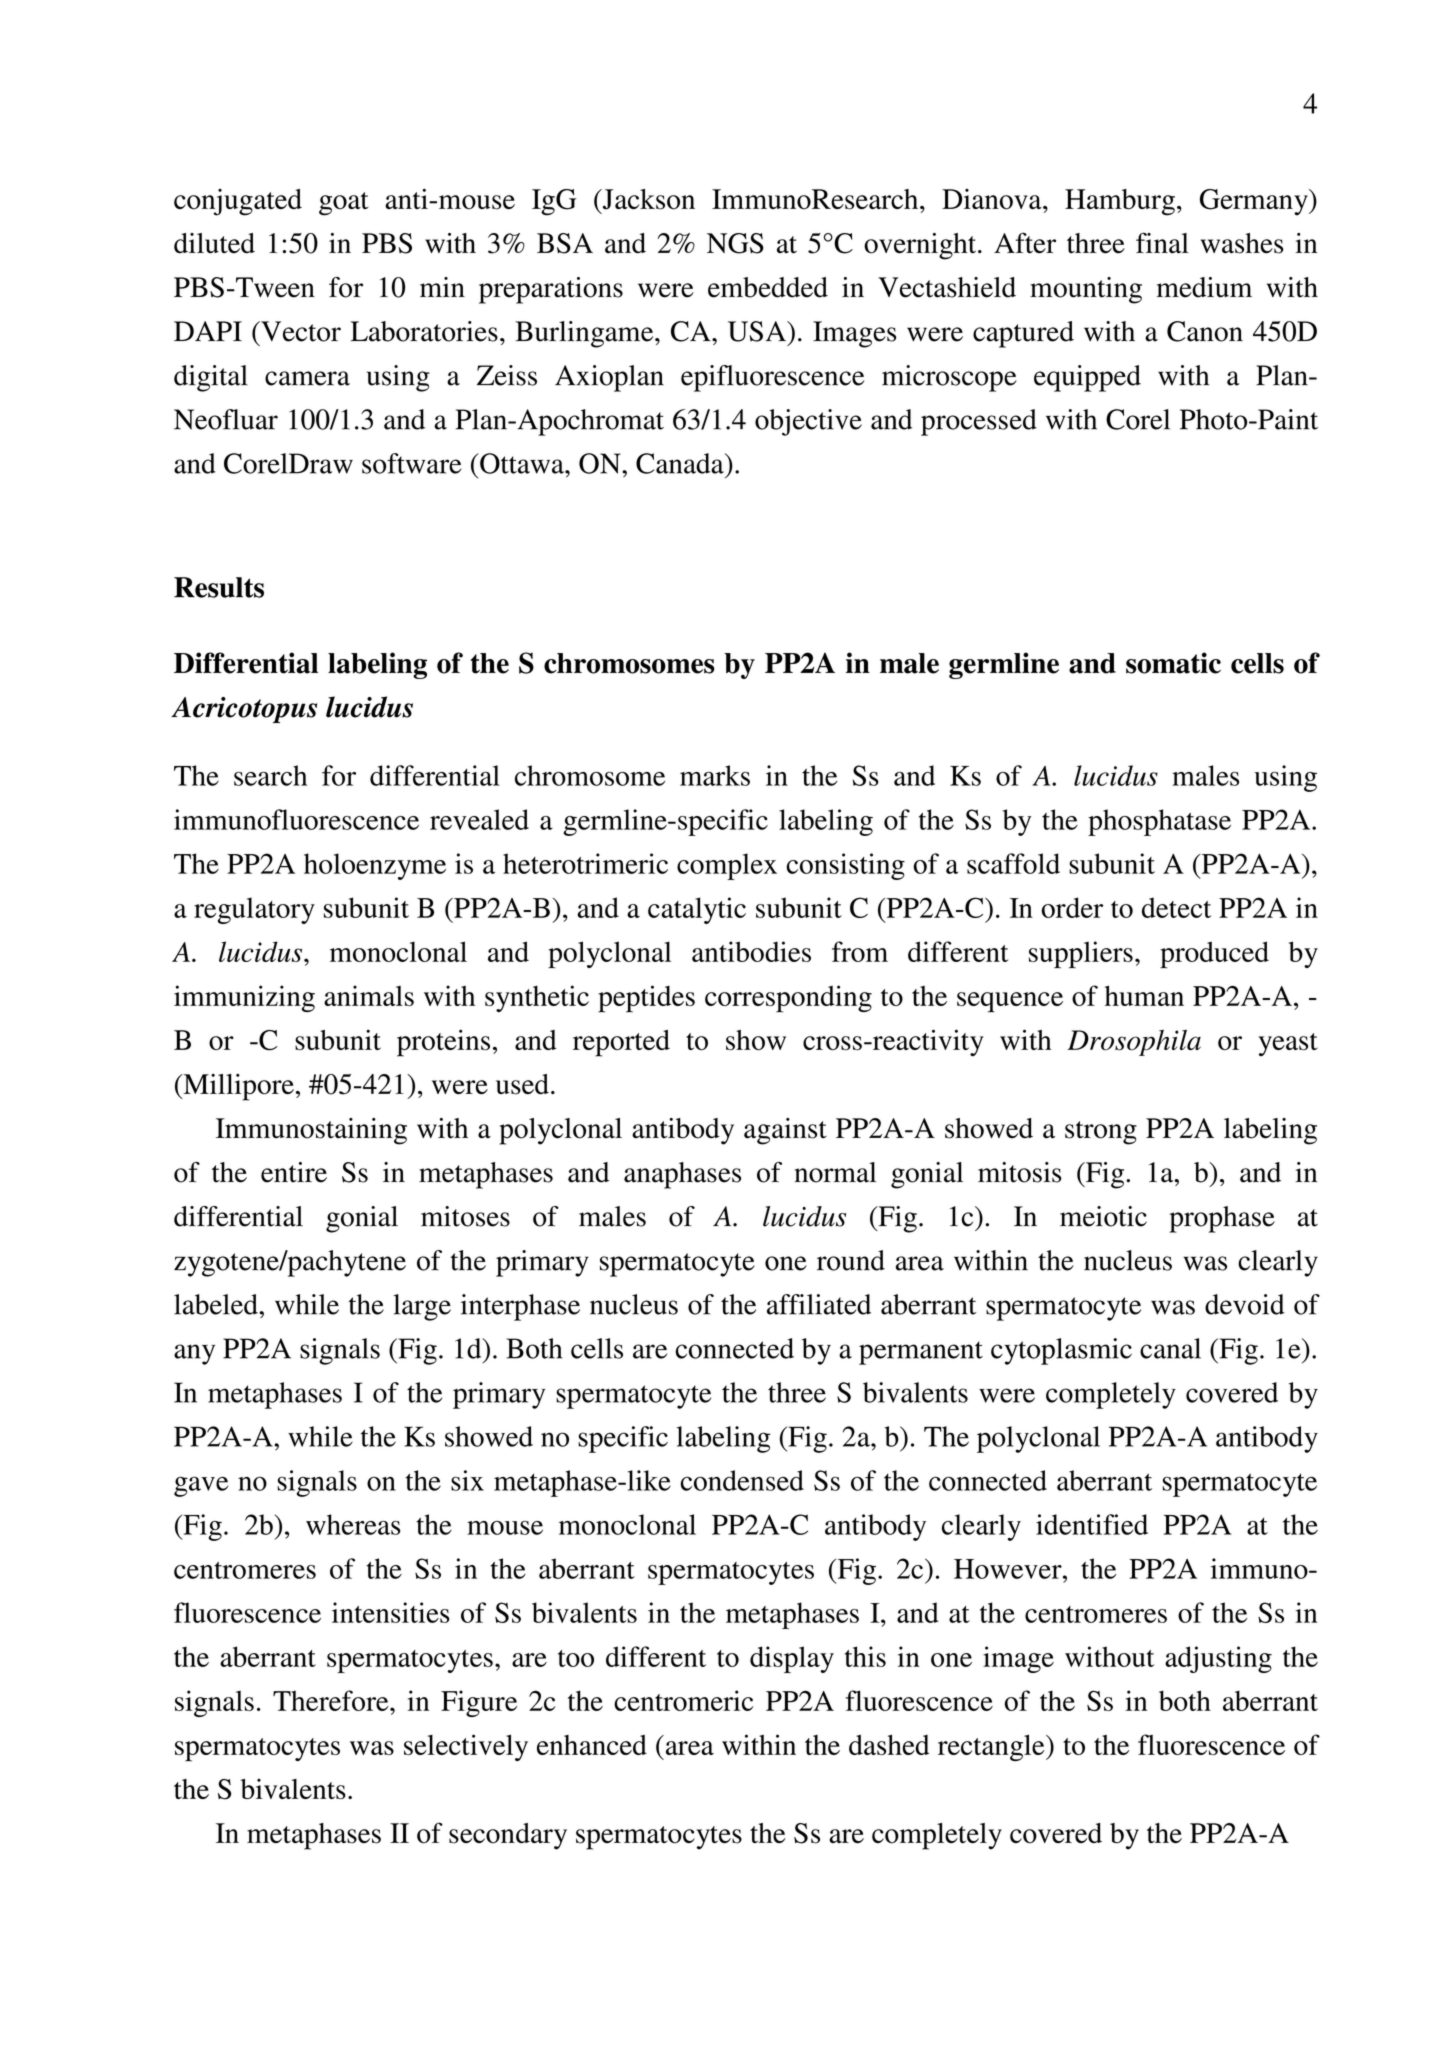  What do you see at coordinates (819, 1304) in the page?
I see `affiliated` at bounding box center [819, 1304].
